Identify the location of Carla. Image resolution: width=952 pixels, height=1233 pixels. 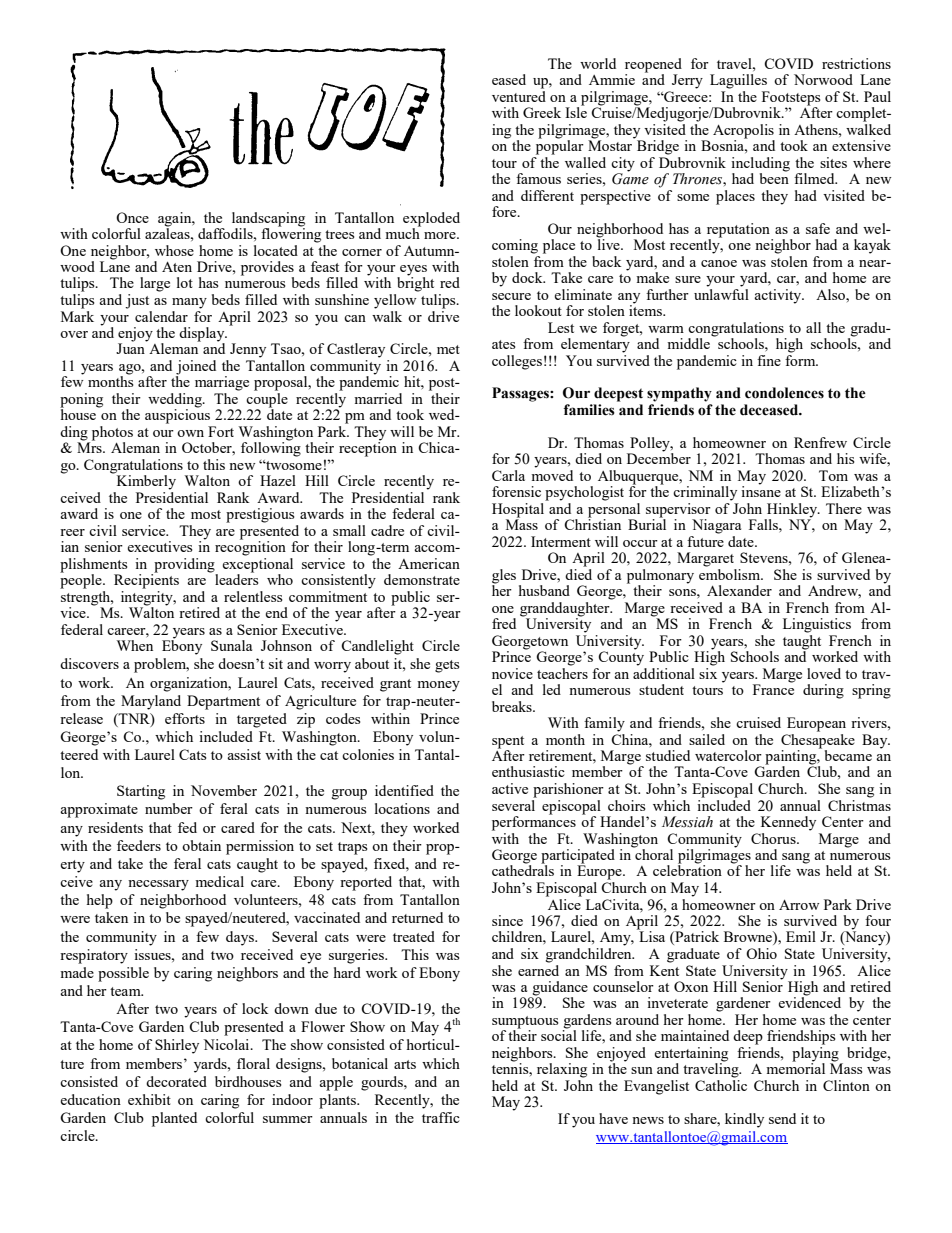
(508, 475).
